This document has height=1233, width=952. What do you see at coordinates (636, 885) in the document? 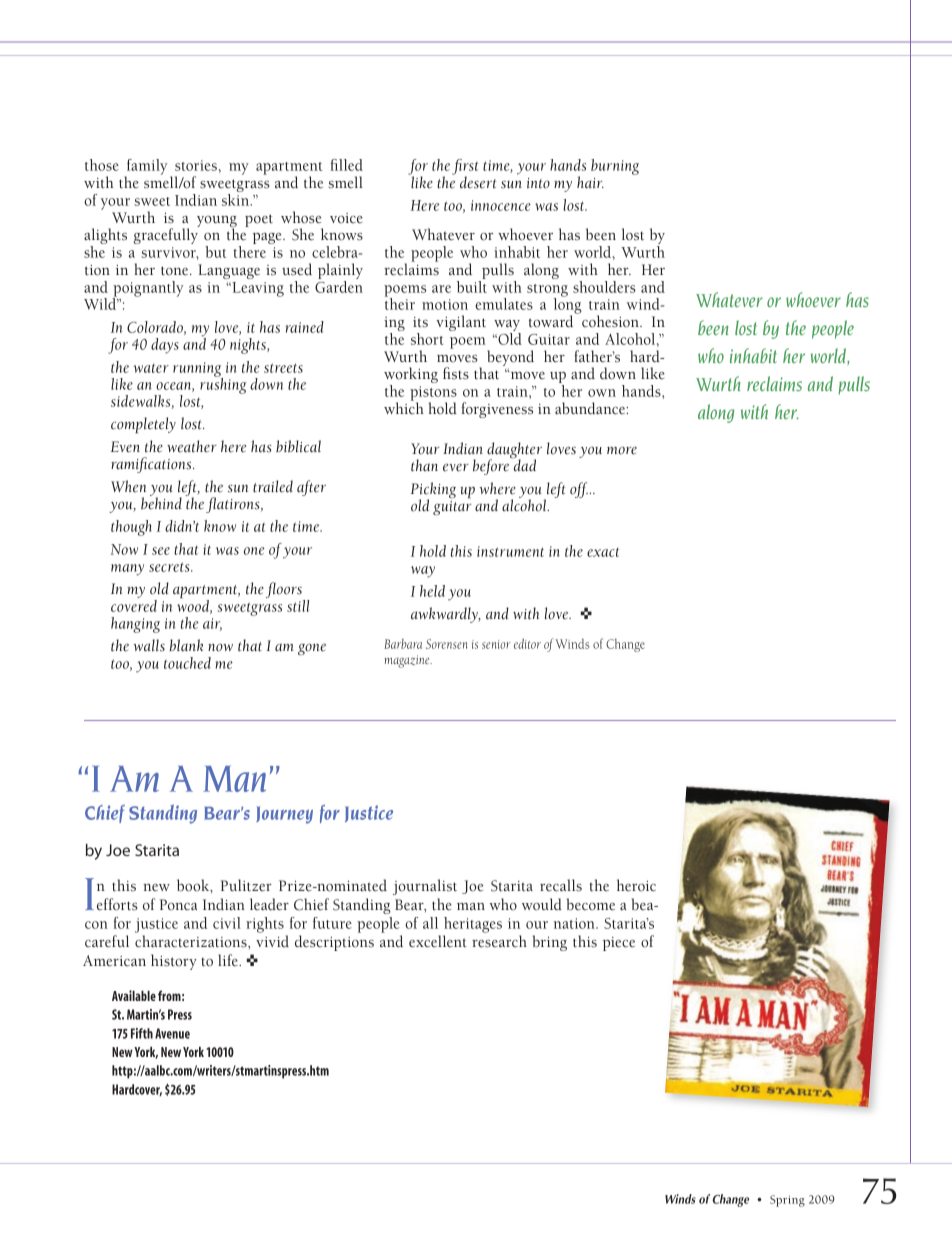
I see `heroic` at bounding box center [636, 885].
